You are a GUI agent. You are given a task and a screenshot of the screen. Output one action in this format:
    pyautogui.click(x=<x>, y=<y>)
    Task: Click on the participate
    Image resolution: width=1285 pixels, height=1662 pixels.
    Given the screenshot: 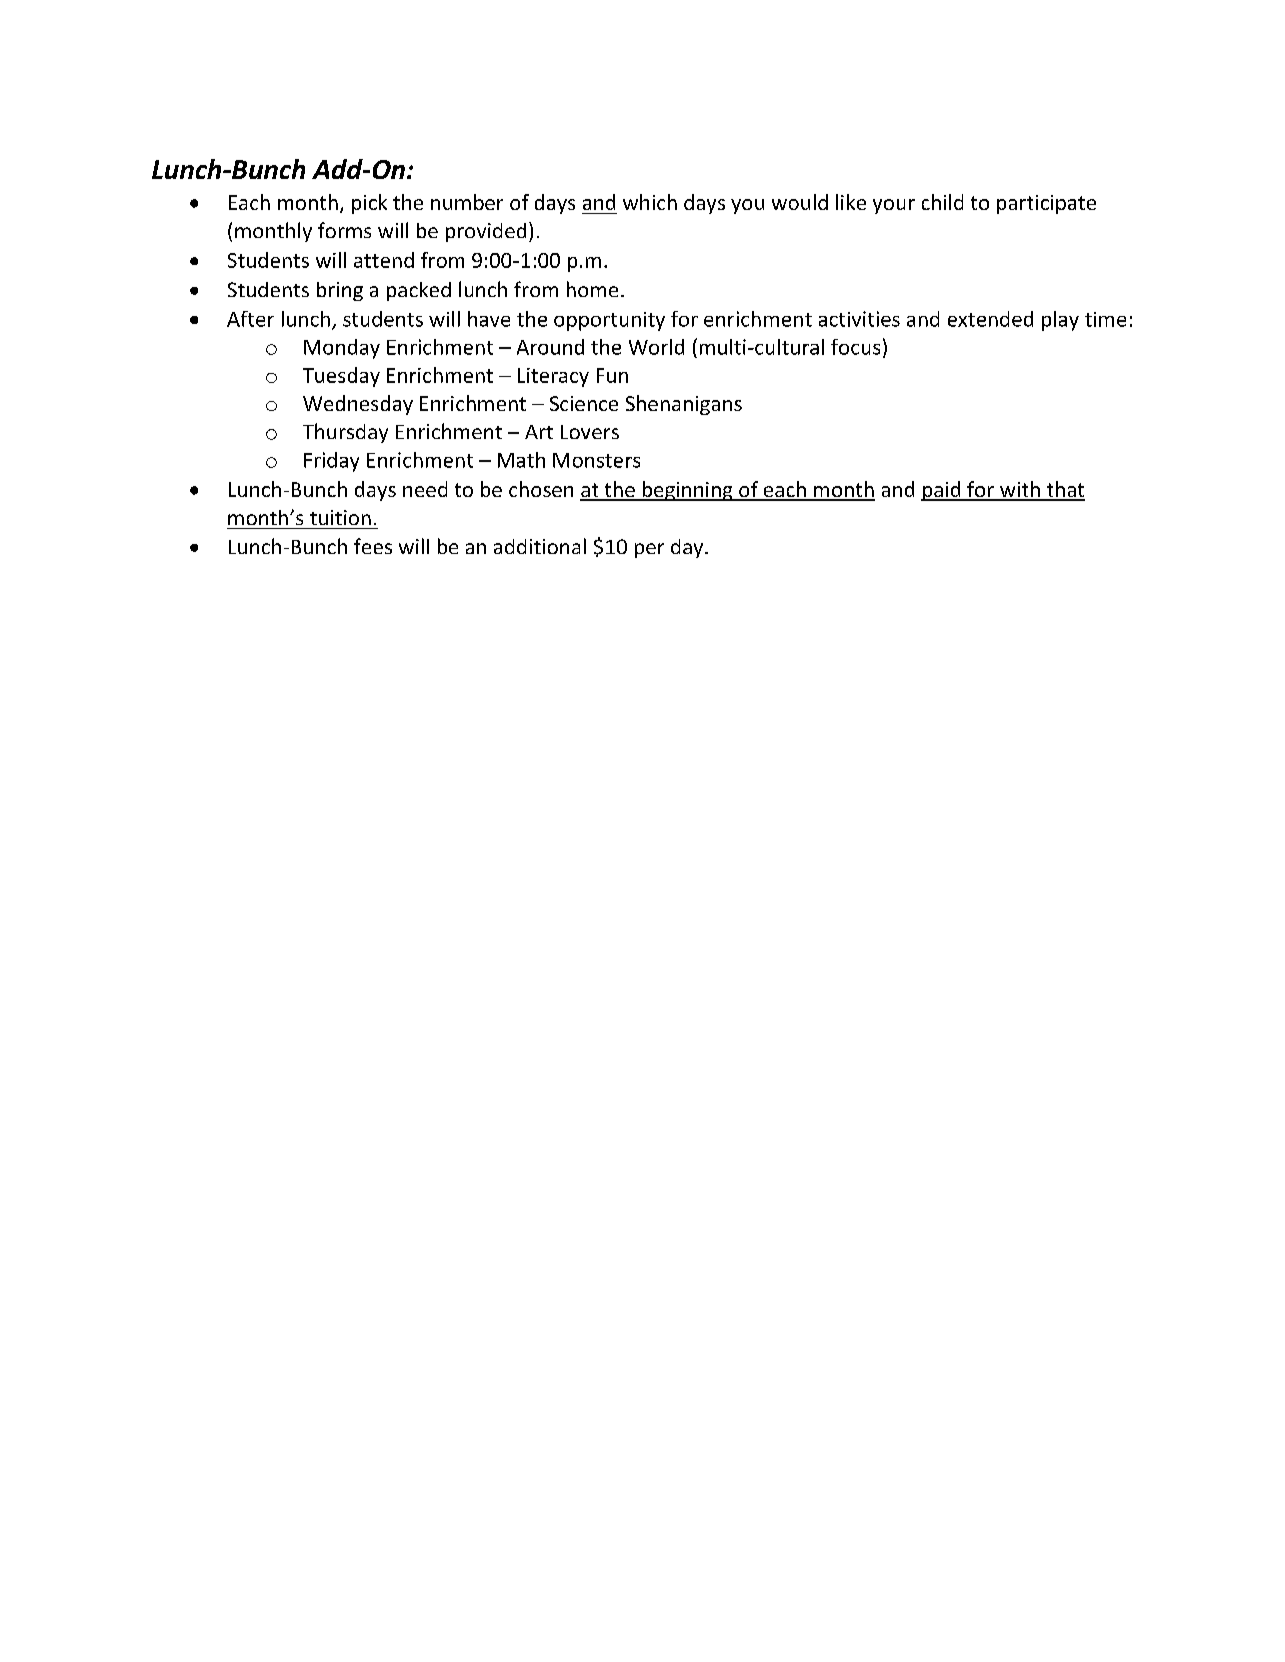 What is the action you would take?
    pyautogui.click(x=1046, y=204)
